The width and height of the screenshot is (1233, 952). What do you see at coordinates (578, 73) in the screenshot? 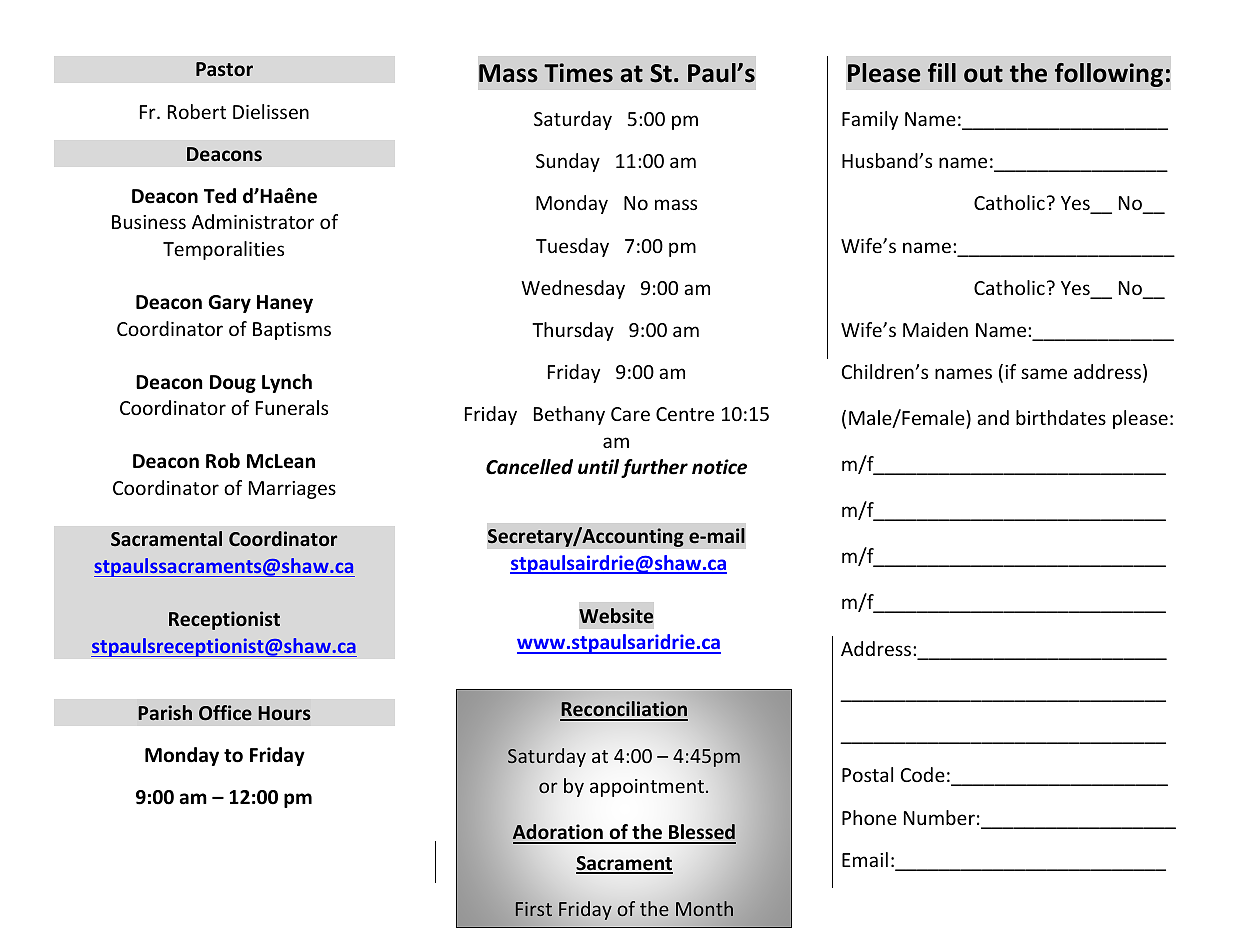
I see `Times` at bounding box center [578, 73].
